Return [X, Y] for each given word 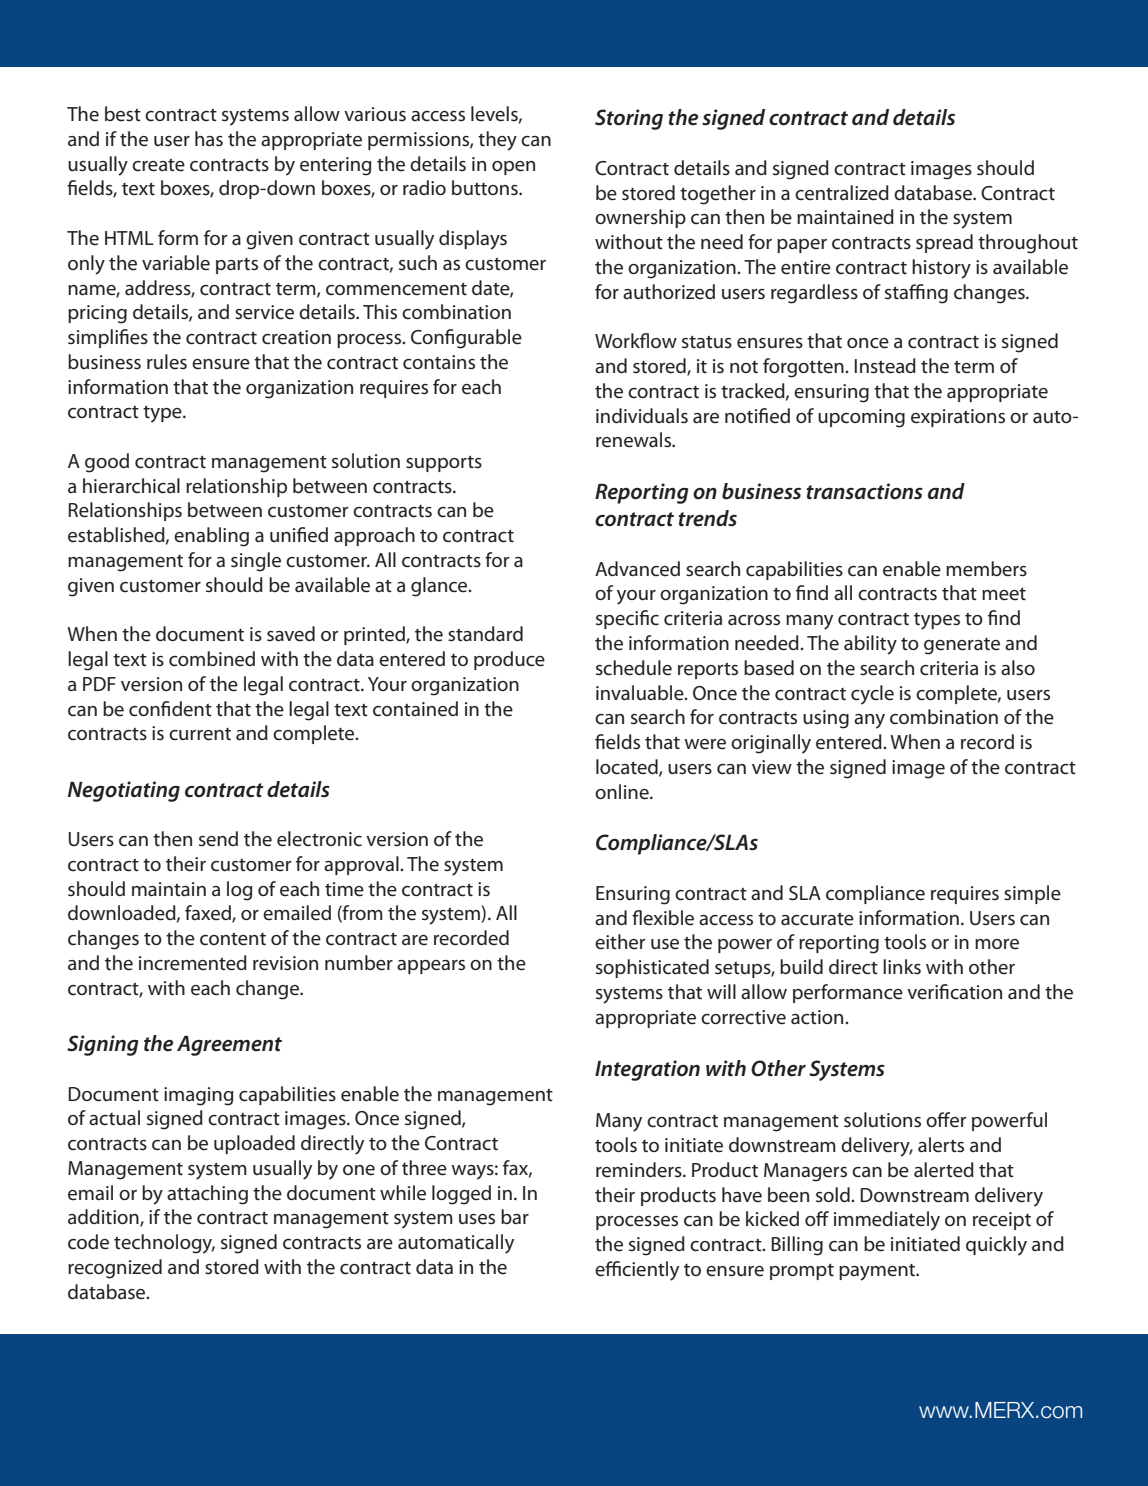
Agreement [229, 1046]
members [986, 569]
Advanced [637, 569]
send [218, 839]
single [256, 562]
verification [954, 992]
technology [164, 1244]
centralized [842, 193]
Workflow [636, 340]
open [513, 168]
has [209, 138]
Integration [647, 1070]
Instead [885, 366]
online [623, 792]
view [772, 767]
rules [167, 362]
